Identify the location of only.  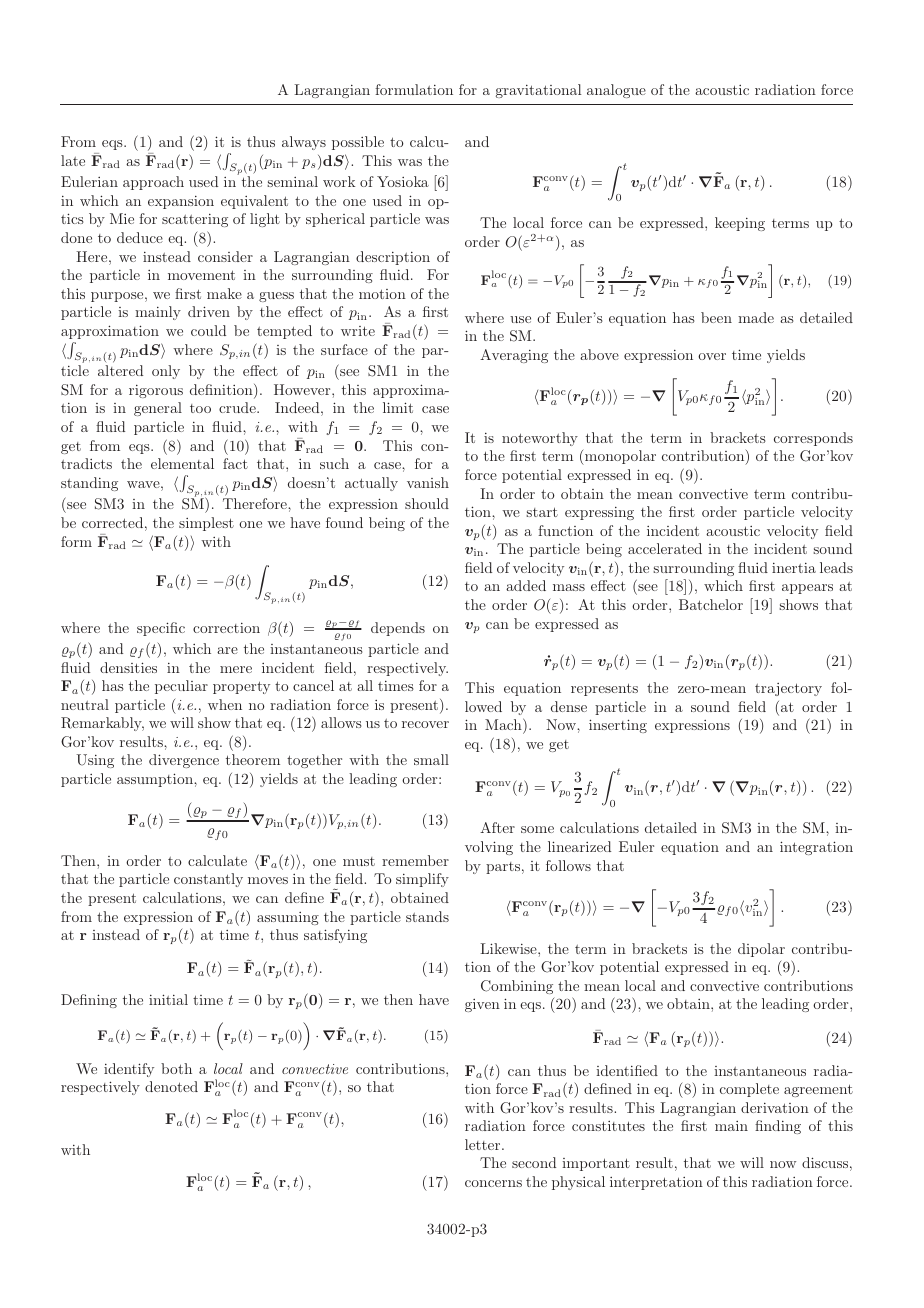
(166, 372).
